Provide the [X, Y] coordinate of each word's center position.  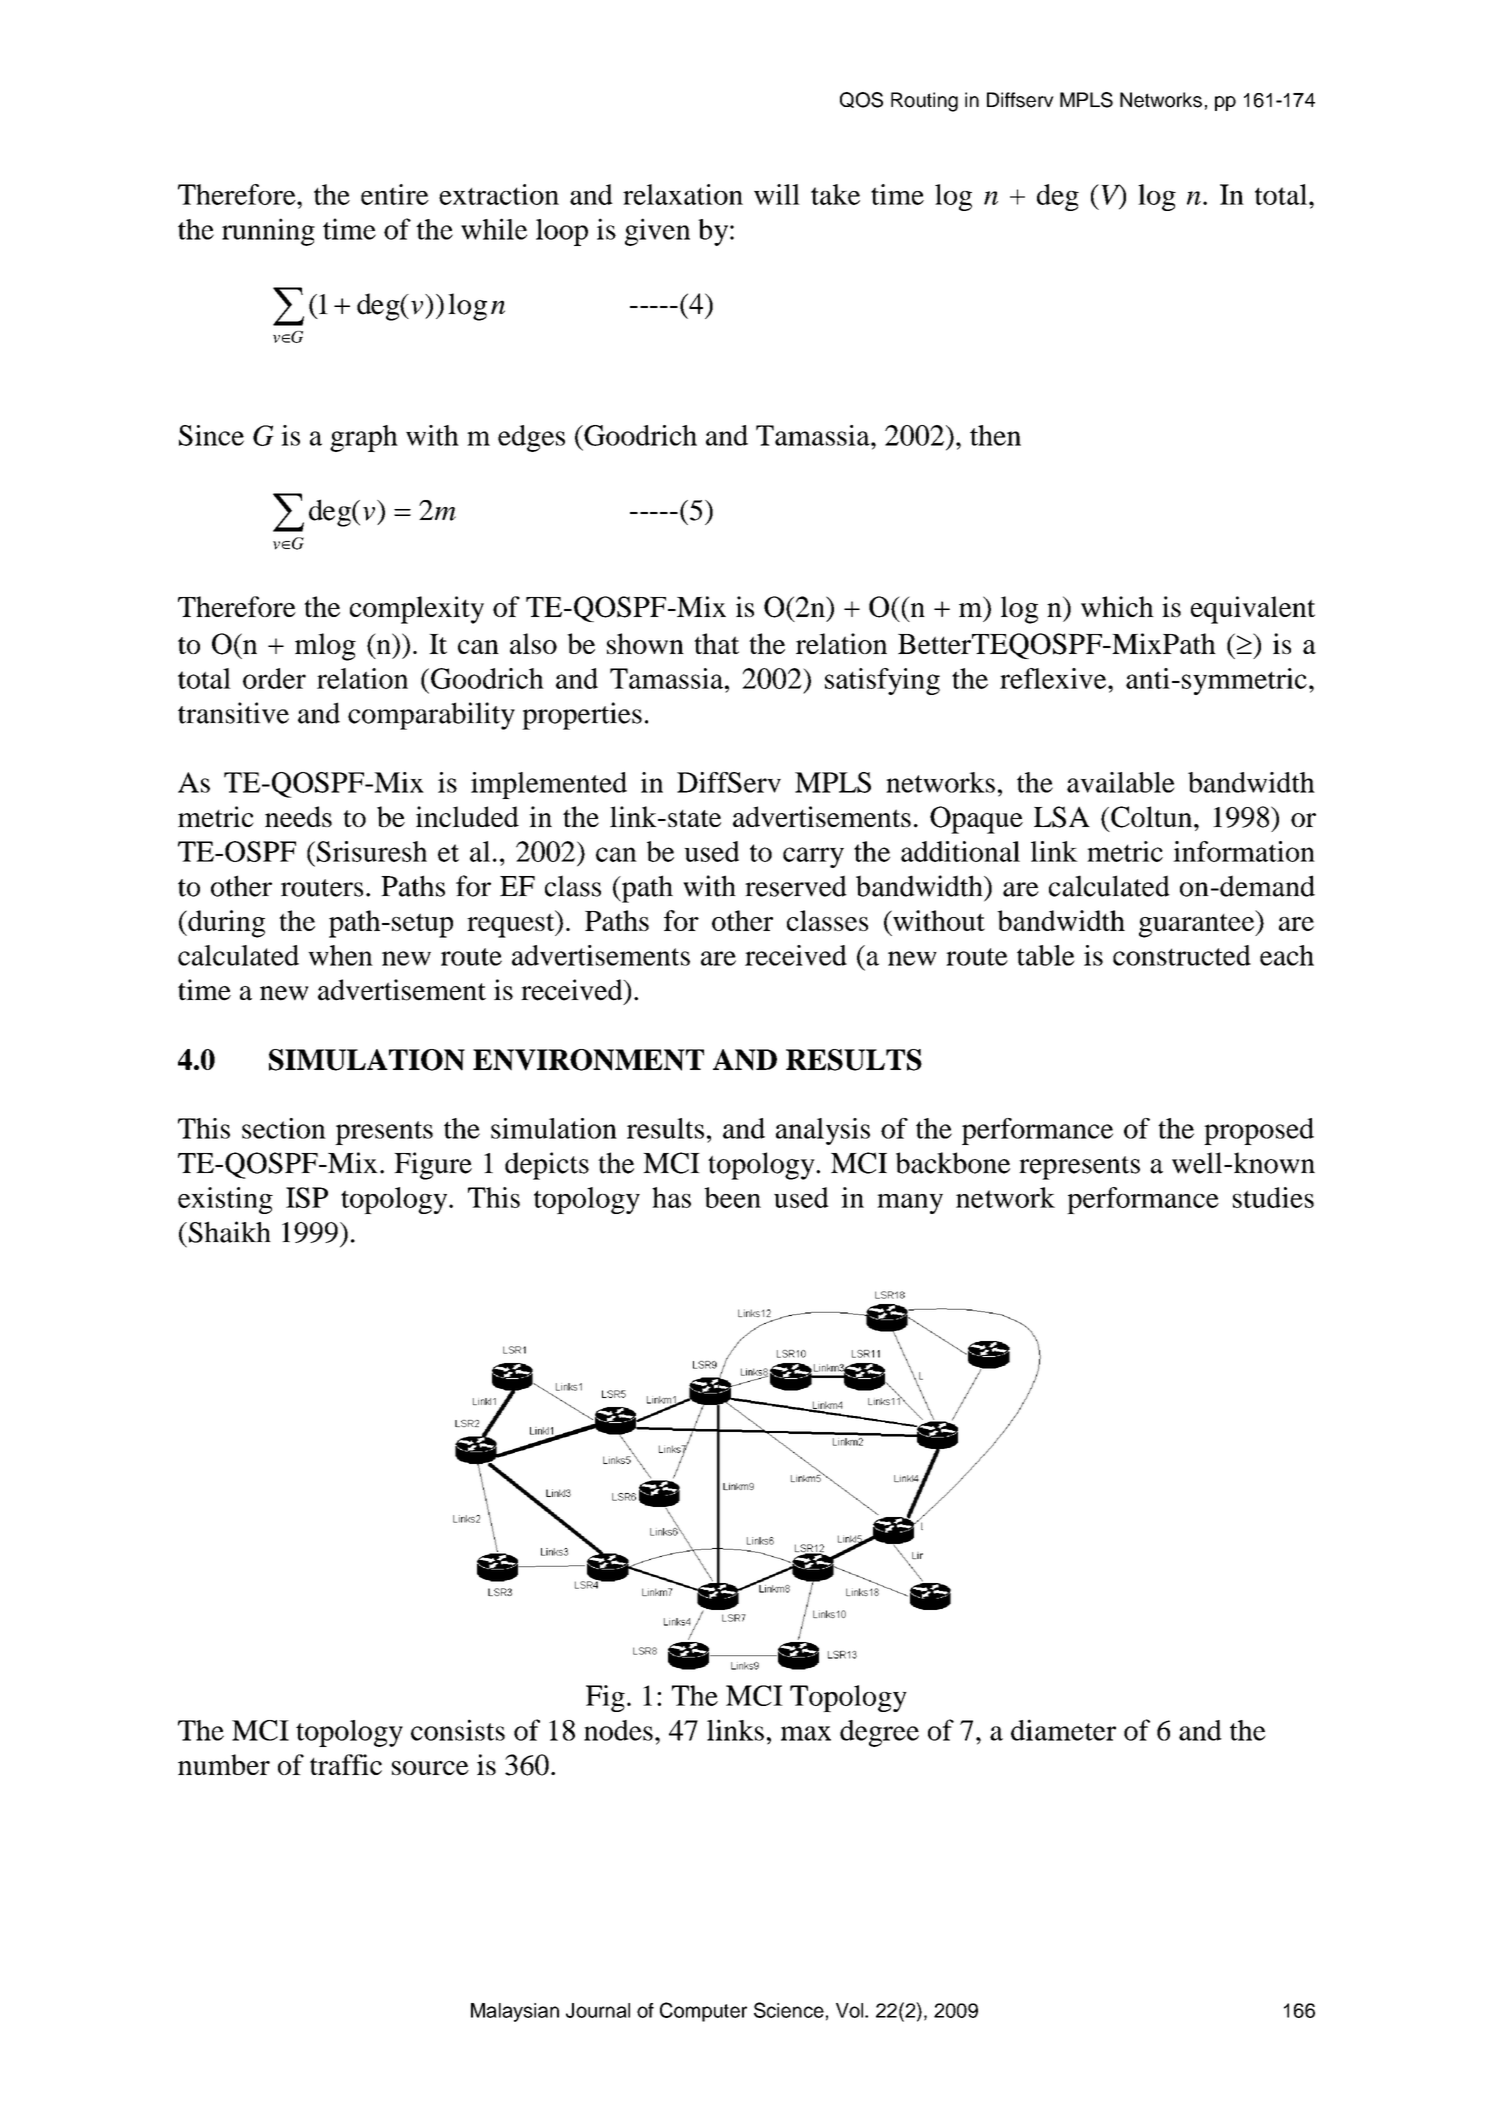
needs [298, 816]
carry [813, 857]
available [1121, 782]
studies [1273, 1197]
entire [395, 194]
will [777, 194]
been [732, 1197]
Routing [924, 102]
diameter [1063, 1730]
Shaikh [228, 1232]
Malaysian [515, 2012]
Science [789, 2010]
